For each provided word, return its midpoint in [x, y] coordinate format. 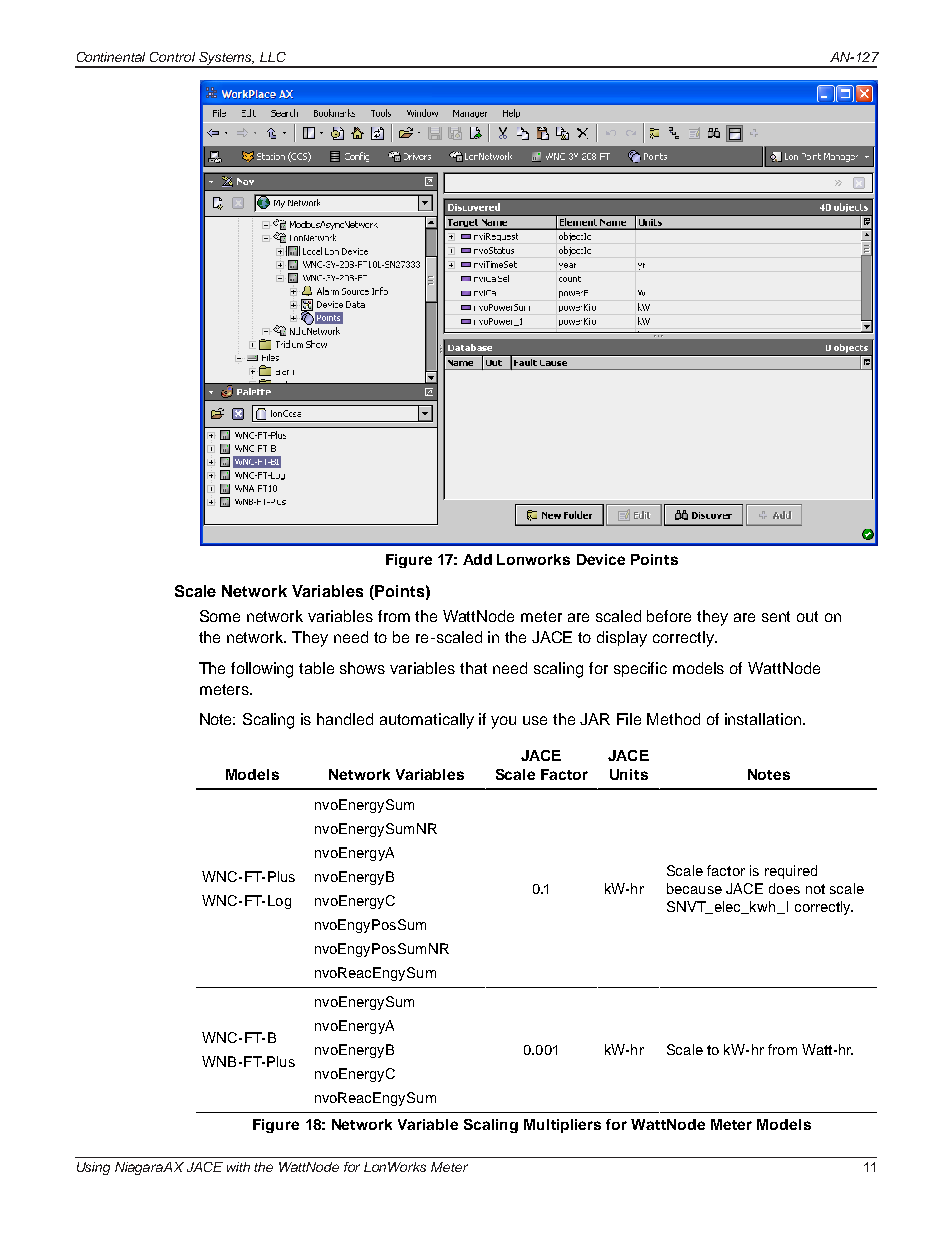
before [669, 616]
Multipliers [562, 1126]
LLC [273, 57]
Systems [226, 59]
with [238, 1167]
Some [220, 616]
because [694, 888]
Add [477, 559]
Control [172, 57]
